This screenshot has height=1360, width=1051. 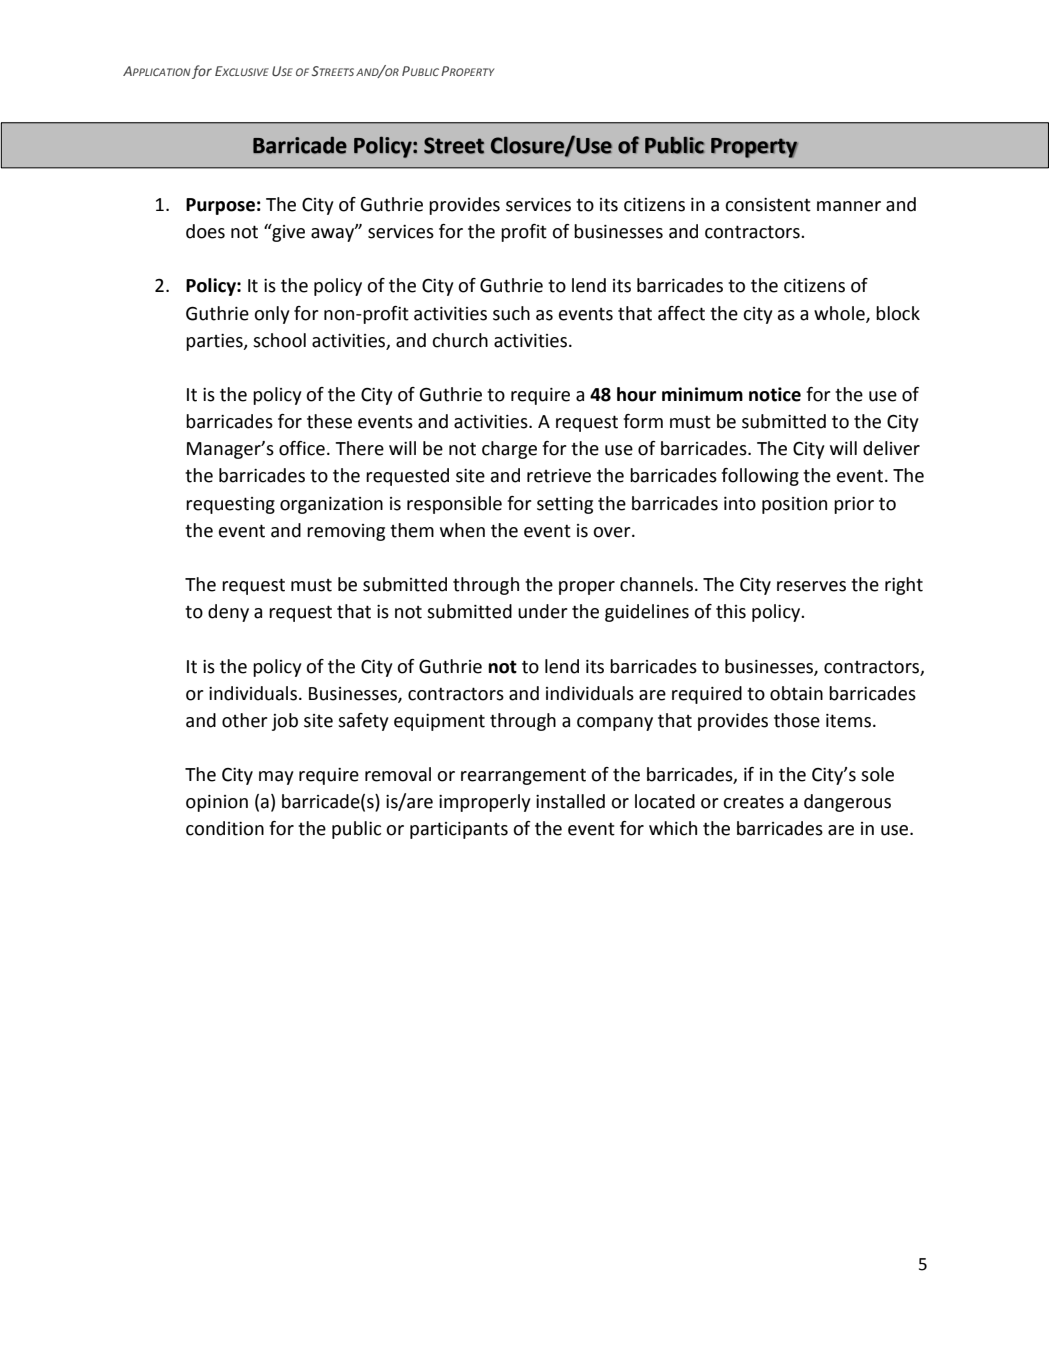 What do you see at coordinates (225, 828) in the screenshot?
I see `condition` at bounding box center [225, 828].
